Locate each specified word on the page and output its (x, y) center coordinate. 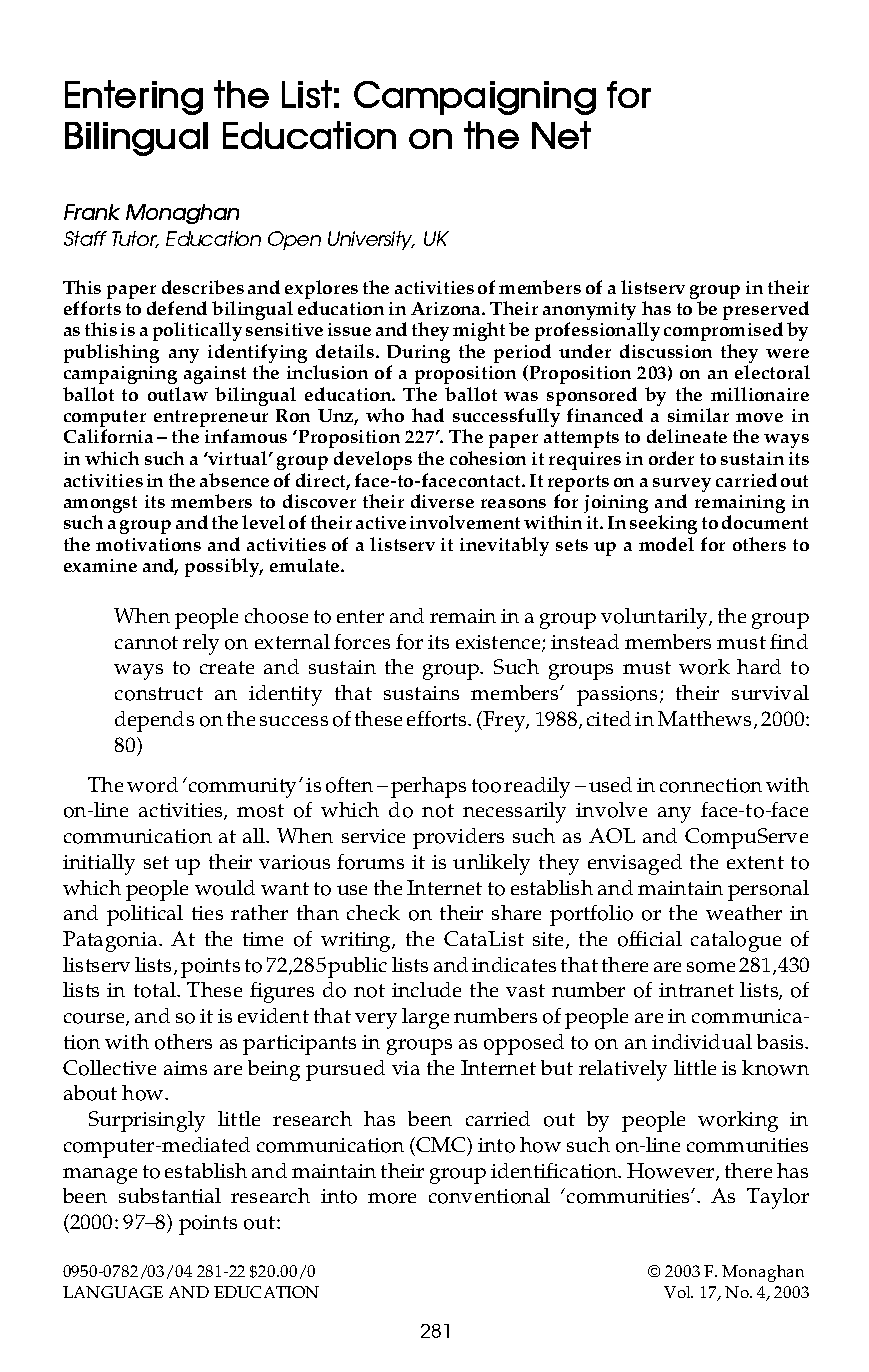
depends (154, 721)
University (371, 240)
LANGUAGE (113, 1292)
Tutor (135, 239)
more (392, 1198)
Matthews (706, 720)
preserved (766, 312)
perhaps (428, 787)
